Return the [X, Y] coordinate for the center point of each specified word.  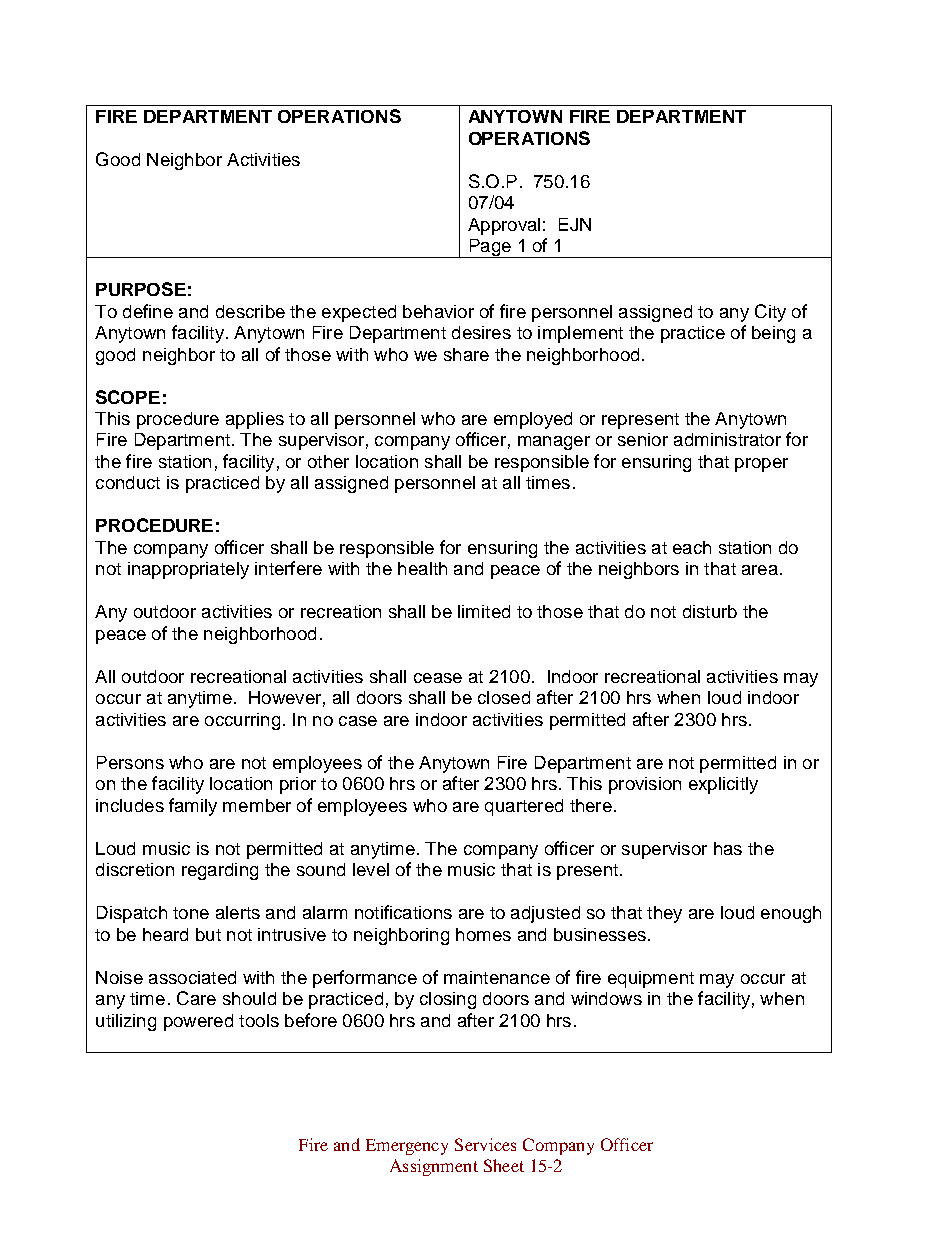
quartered [524, 807]
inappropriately [188, 570]
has [728, 848]
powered [198, 1022]
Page [490, 248]
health [422, 568]
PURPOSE [141, 289]
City [770, 313]
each [692, 547]
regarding [220, 871]
